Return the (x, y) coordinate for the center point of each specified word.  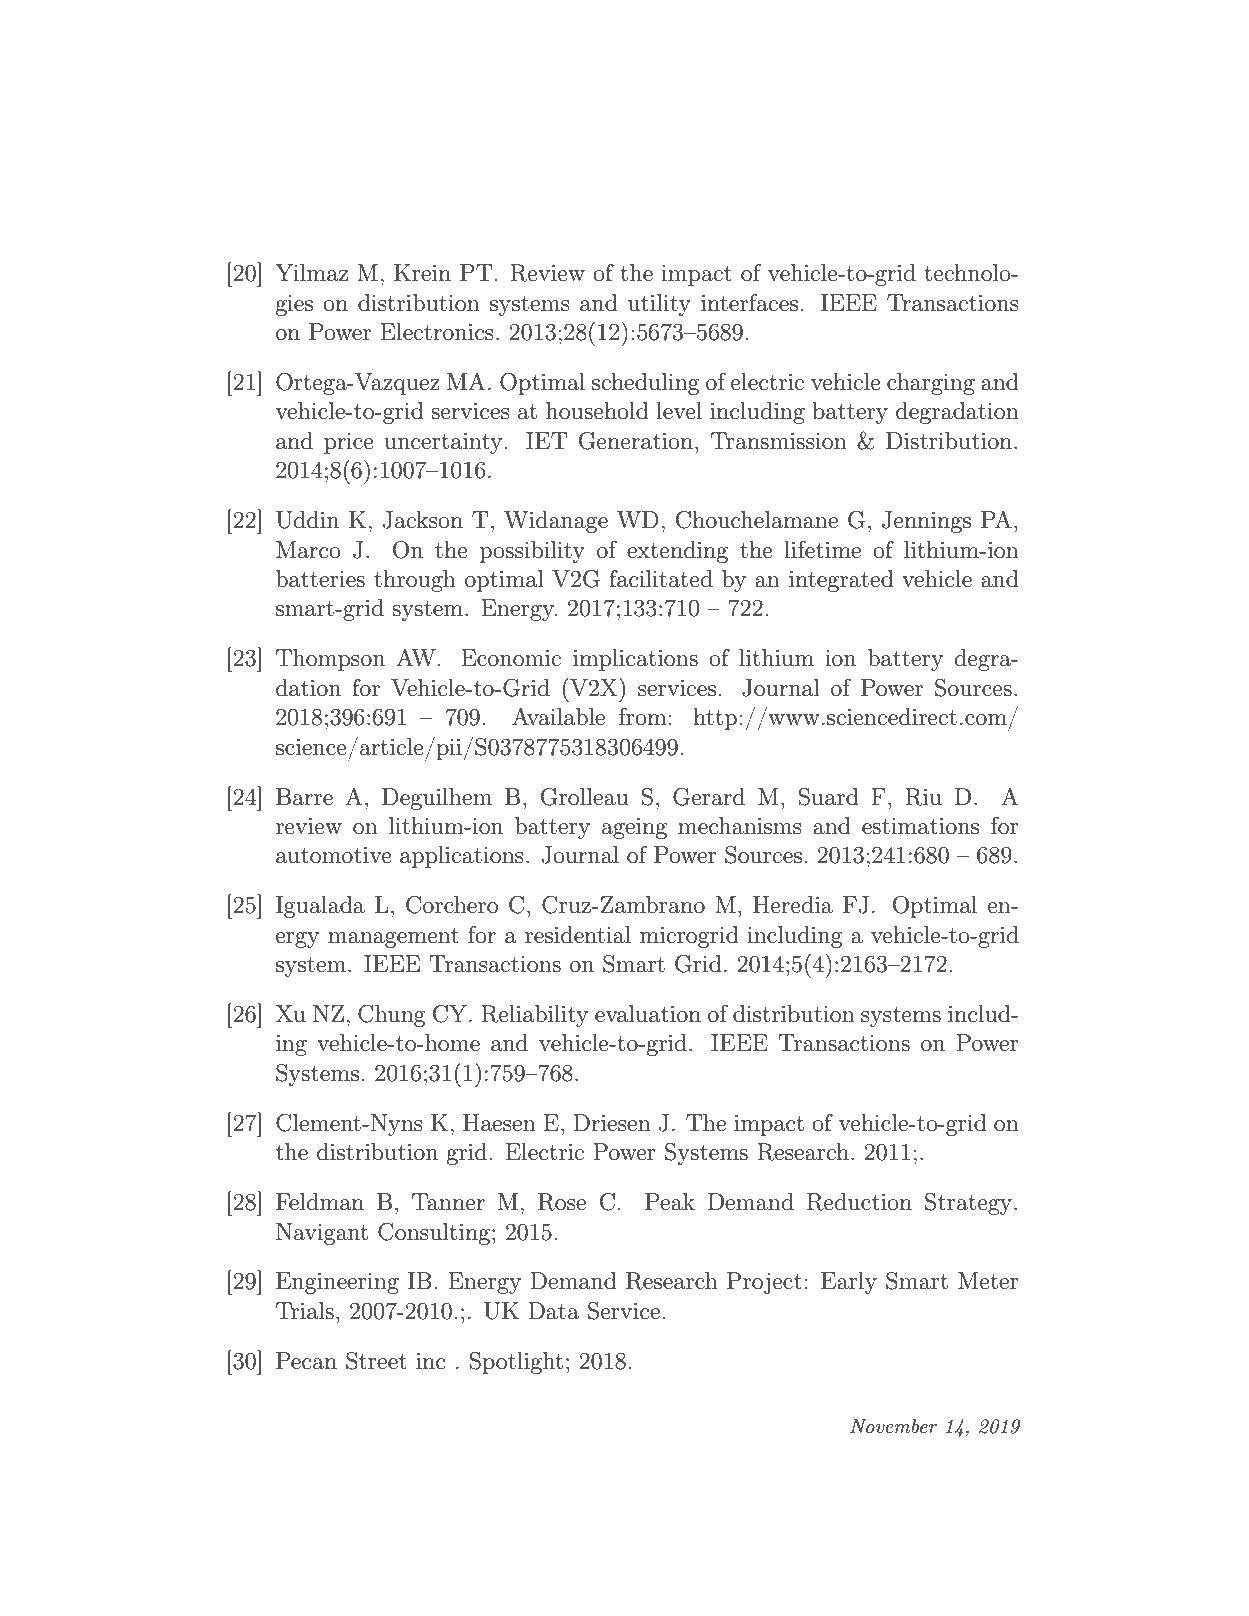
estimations (920, 826)
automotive (334, 855)
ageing (634, 828)
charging (931, 384)
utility (659, 305)
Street (376, 1361)
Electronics (437, 332)
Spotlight (516, 1363)
